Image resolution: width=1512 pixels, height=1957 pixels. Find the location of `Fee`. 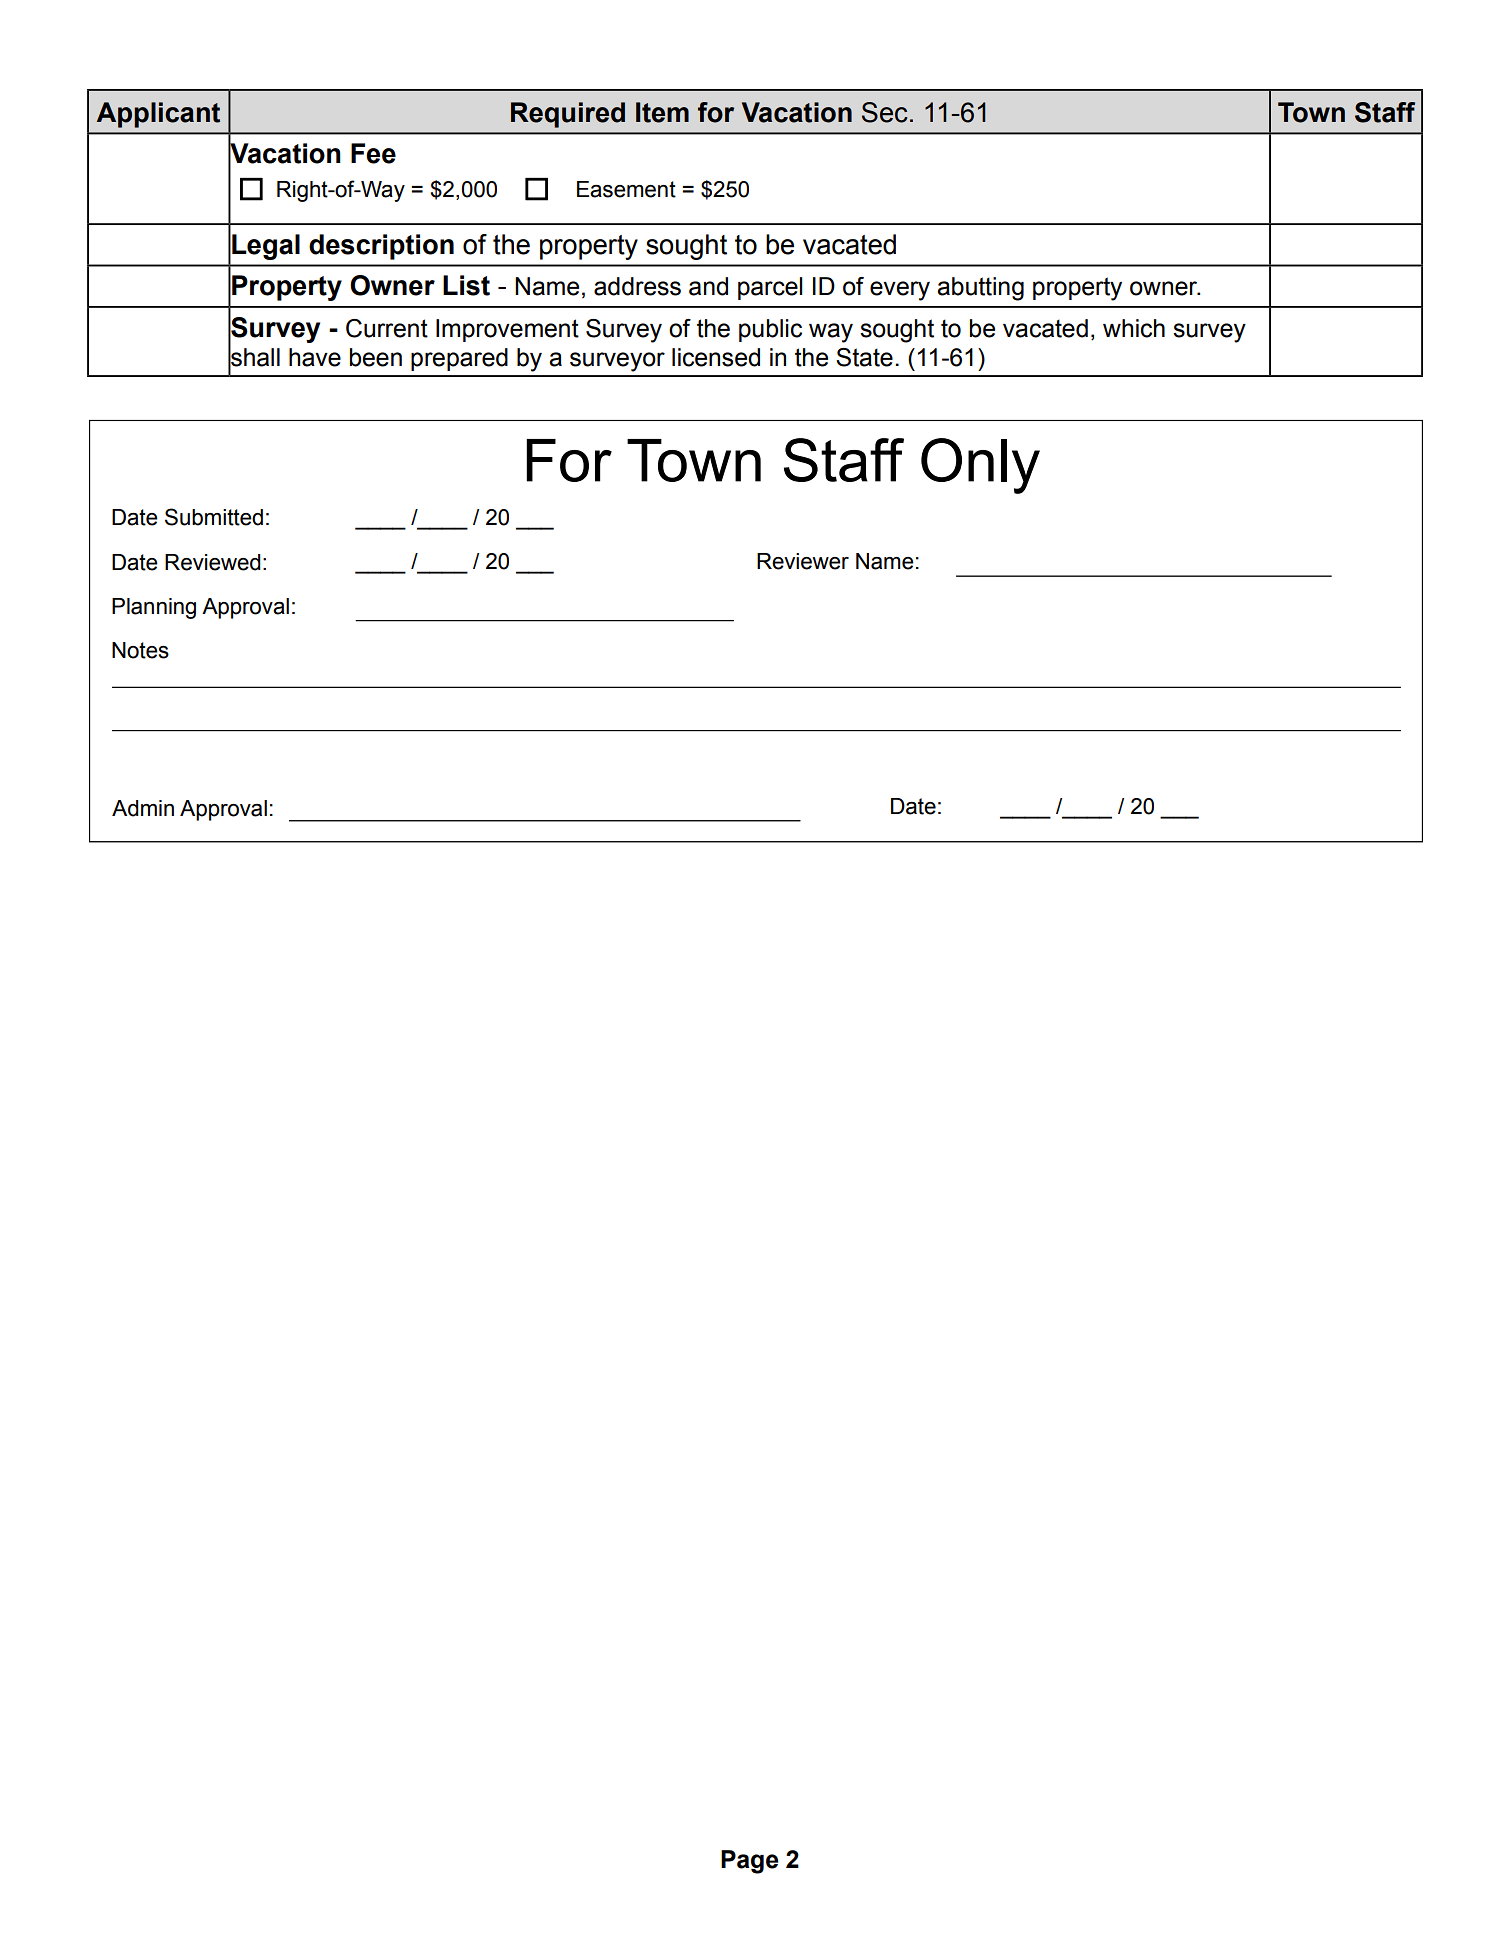

Fee is located at coordinates (373, 153).
